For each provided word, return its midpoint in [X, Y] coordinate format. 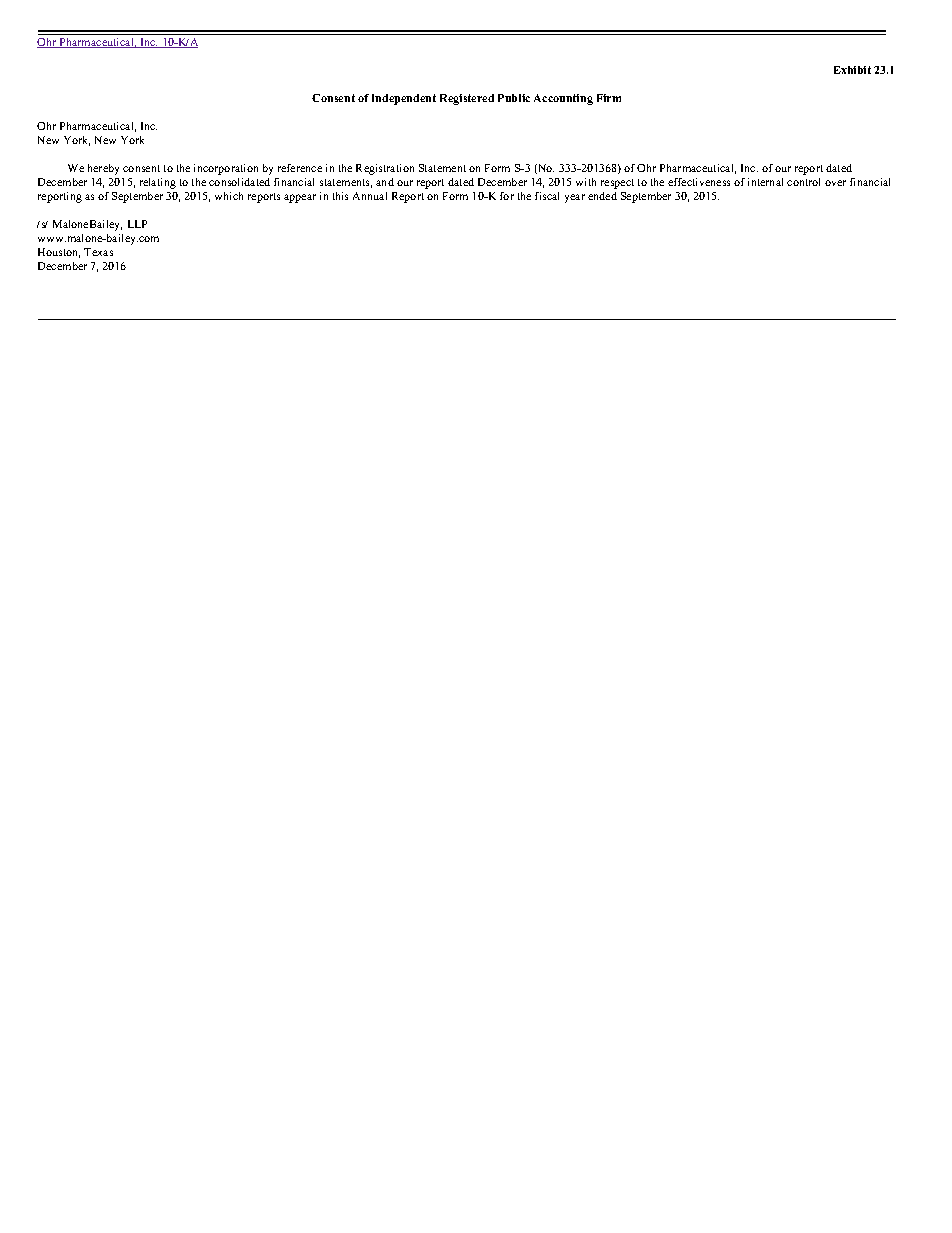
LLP [137, 224]
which [229, 196]
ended [602, 196]
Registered [467, 99]
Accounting [563, 99]
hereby [103, 169]
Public [514, 98]
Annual [370, 196]
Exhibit [852, 70]
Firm [609, 98]
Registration [385, 169]
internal [765, 182]
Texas [98, 252]
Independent [404, 99]
